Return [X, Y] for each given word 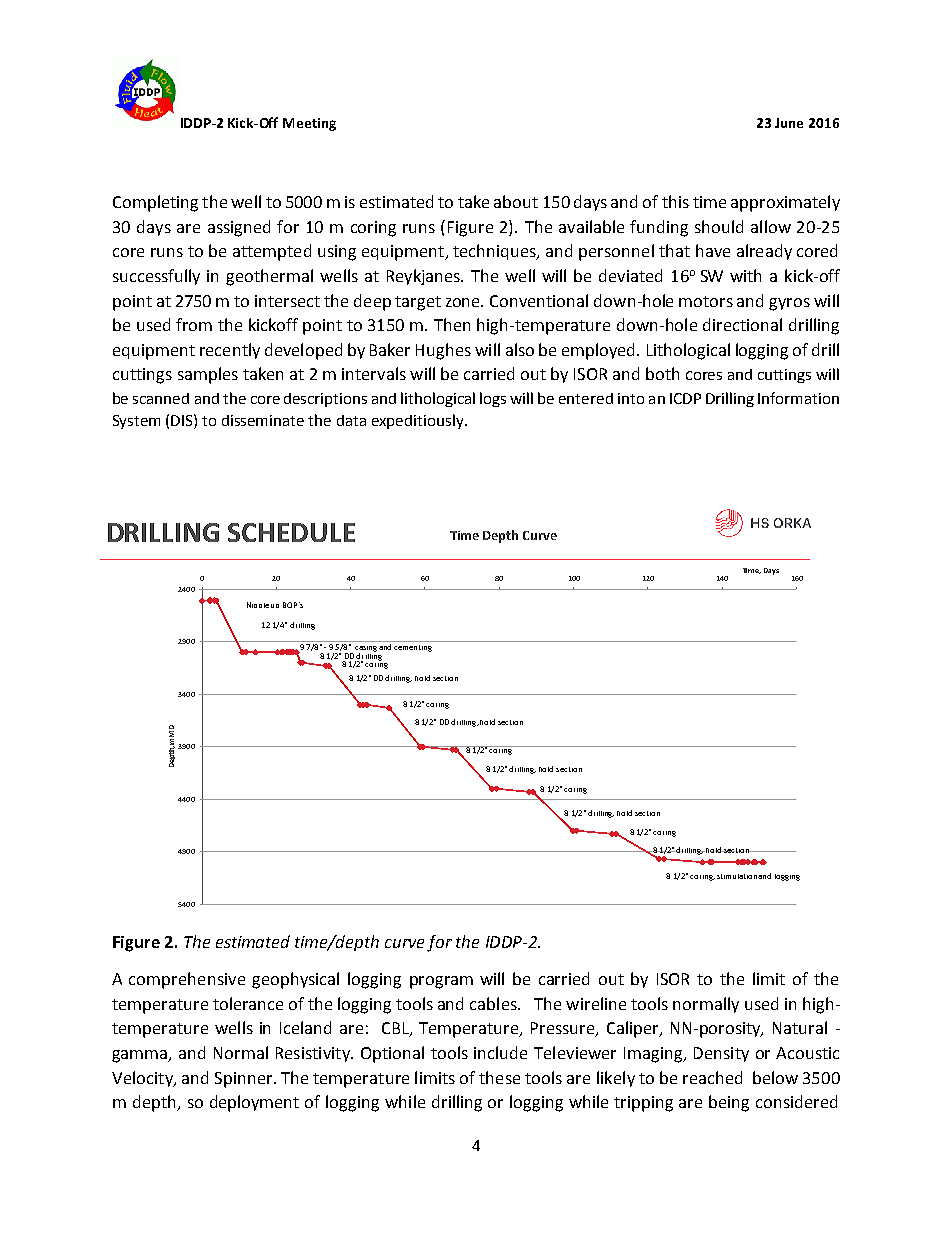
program [441, 982]
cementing [413, 648]
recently [230, 351]
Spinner [245, 1080]
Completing [155, 203]
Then [452, 324]
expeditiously [419, 421]
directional [742, 324]
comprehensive [187, 980]
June [789, 123]
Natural [800, 1027]
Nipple [258, 605]
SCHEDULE [291, 532]
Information [798, 398]
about [516, 201]
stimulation [738, 876]
